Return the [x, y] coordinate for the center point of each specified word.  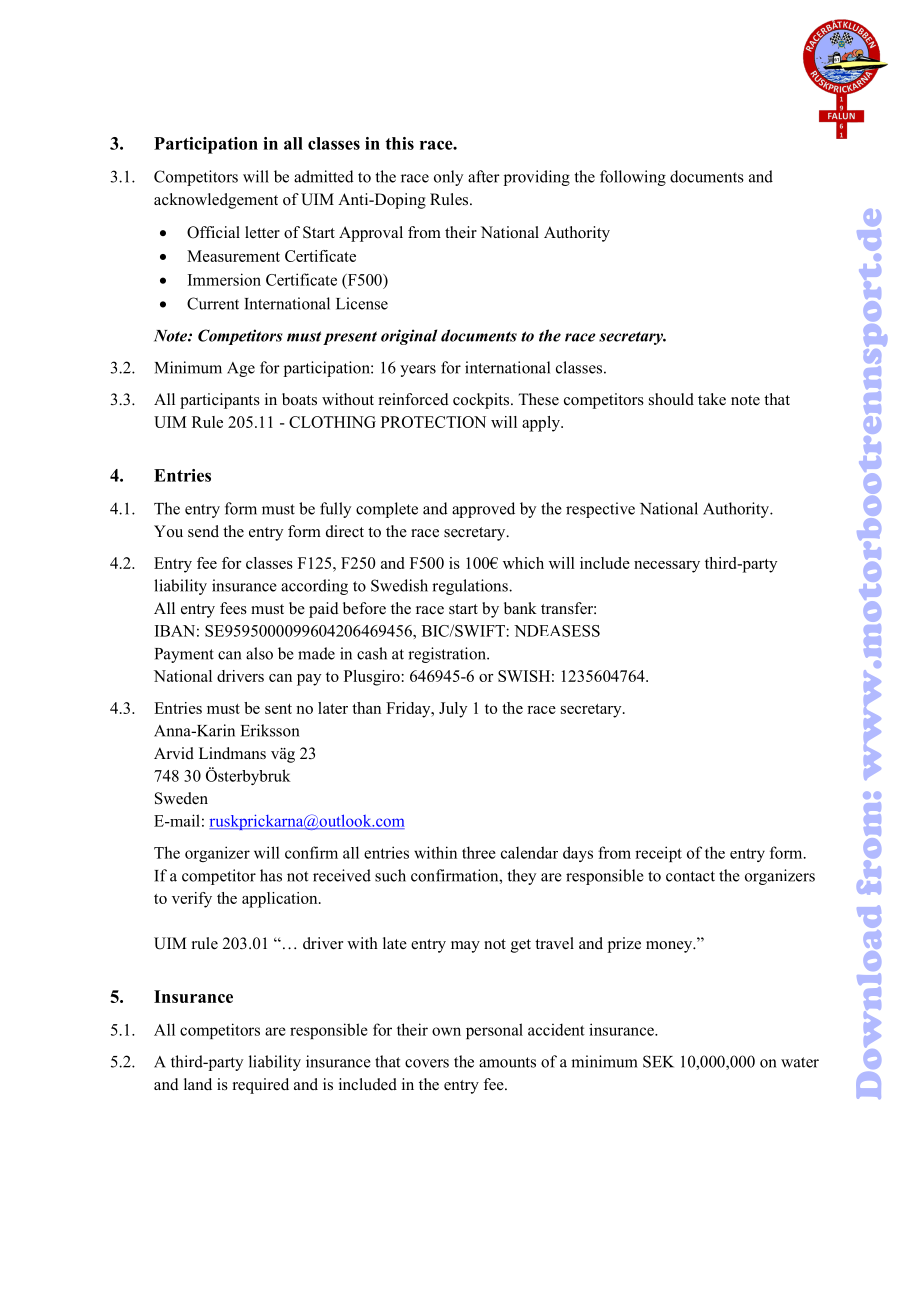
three [479, 852]
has [271, 875]
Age [241, 369]
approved [483, 510]
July [453, 710]
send [203, 531]
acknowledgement [216, 201]
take [712, 399]
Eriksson [270, 730]
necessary [667, 567]
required [261, 1086]
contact [690, 876]
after [484, 176]
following [633, 178]
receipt [658, 854]
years [418, 371]
